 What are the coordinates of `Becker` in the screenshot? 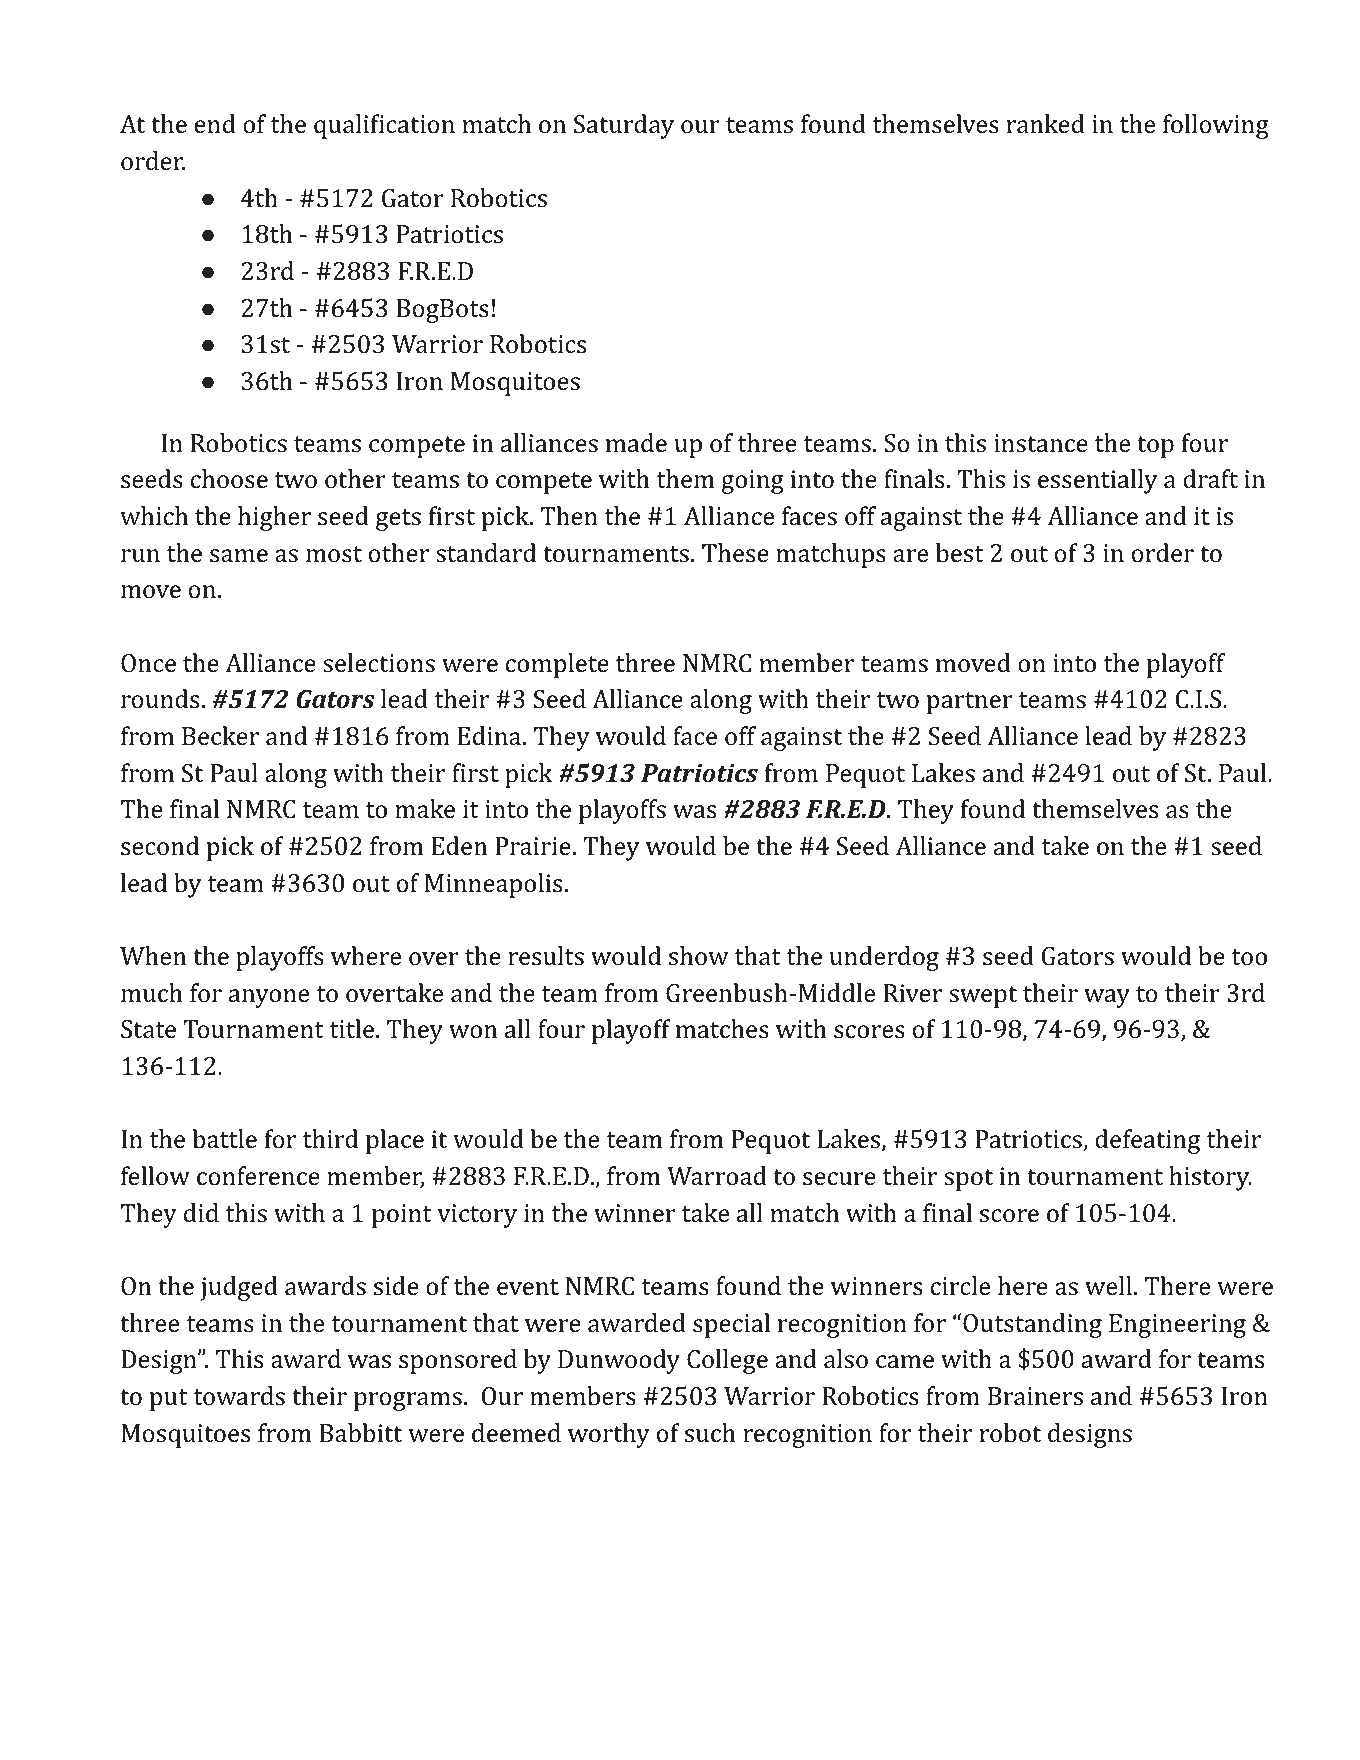 It's located at (220, 736).
